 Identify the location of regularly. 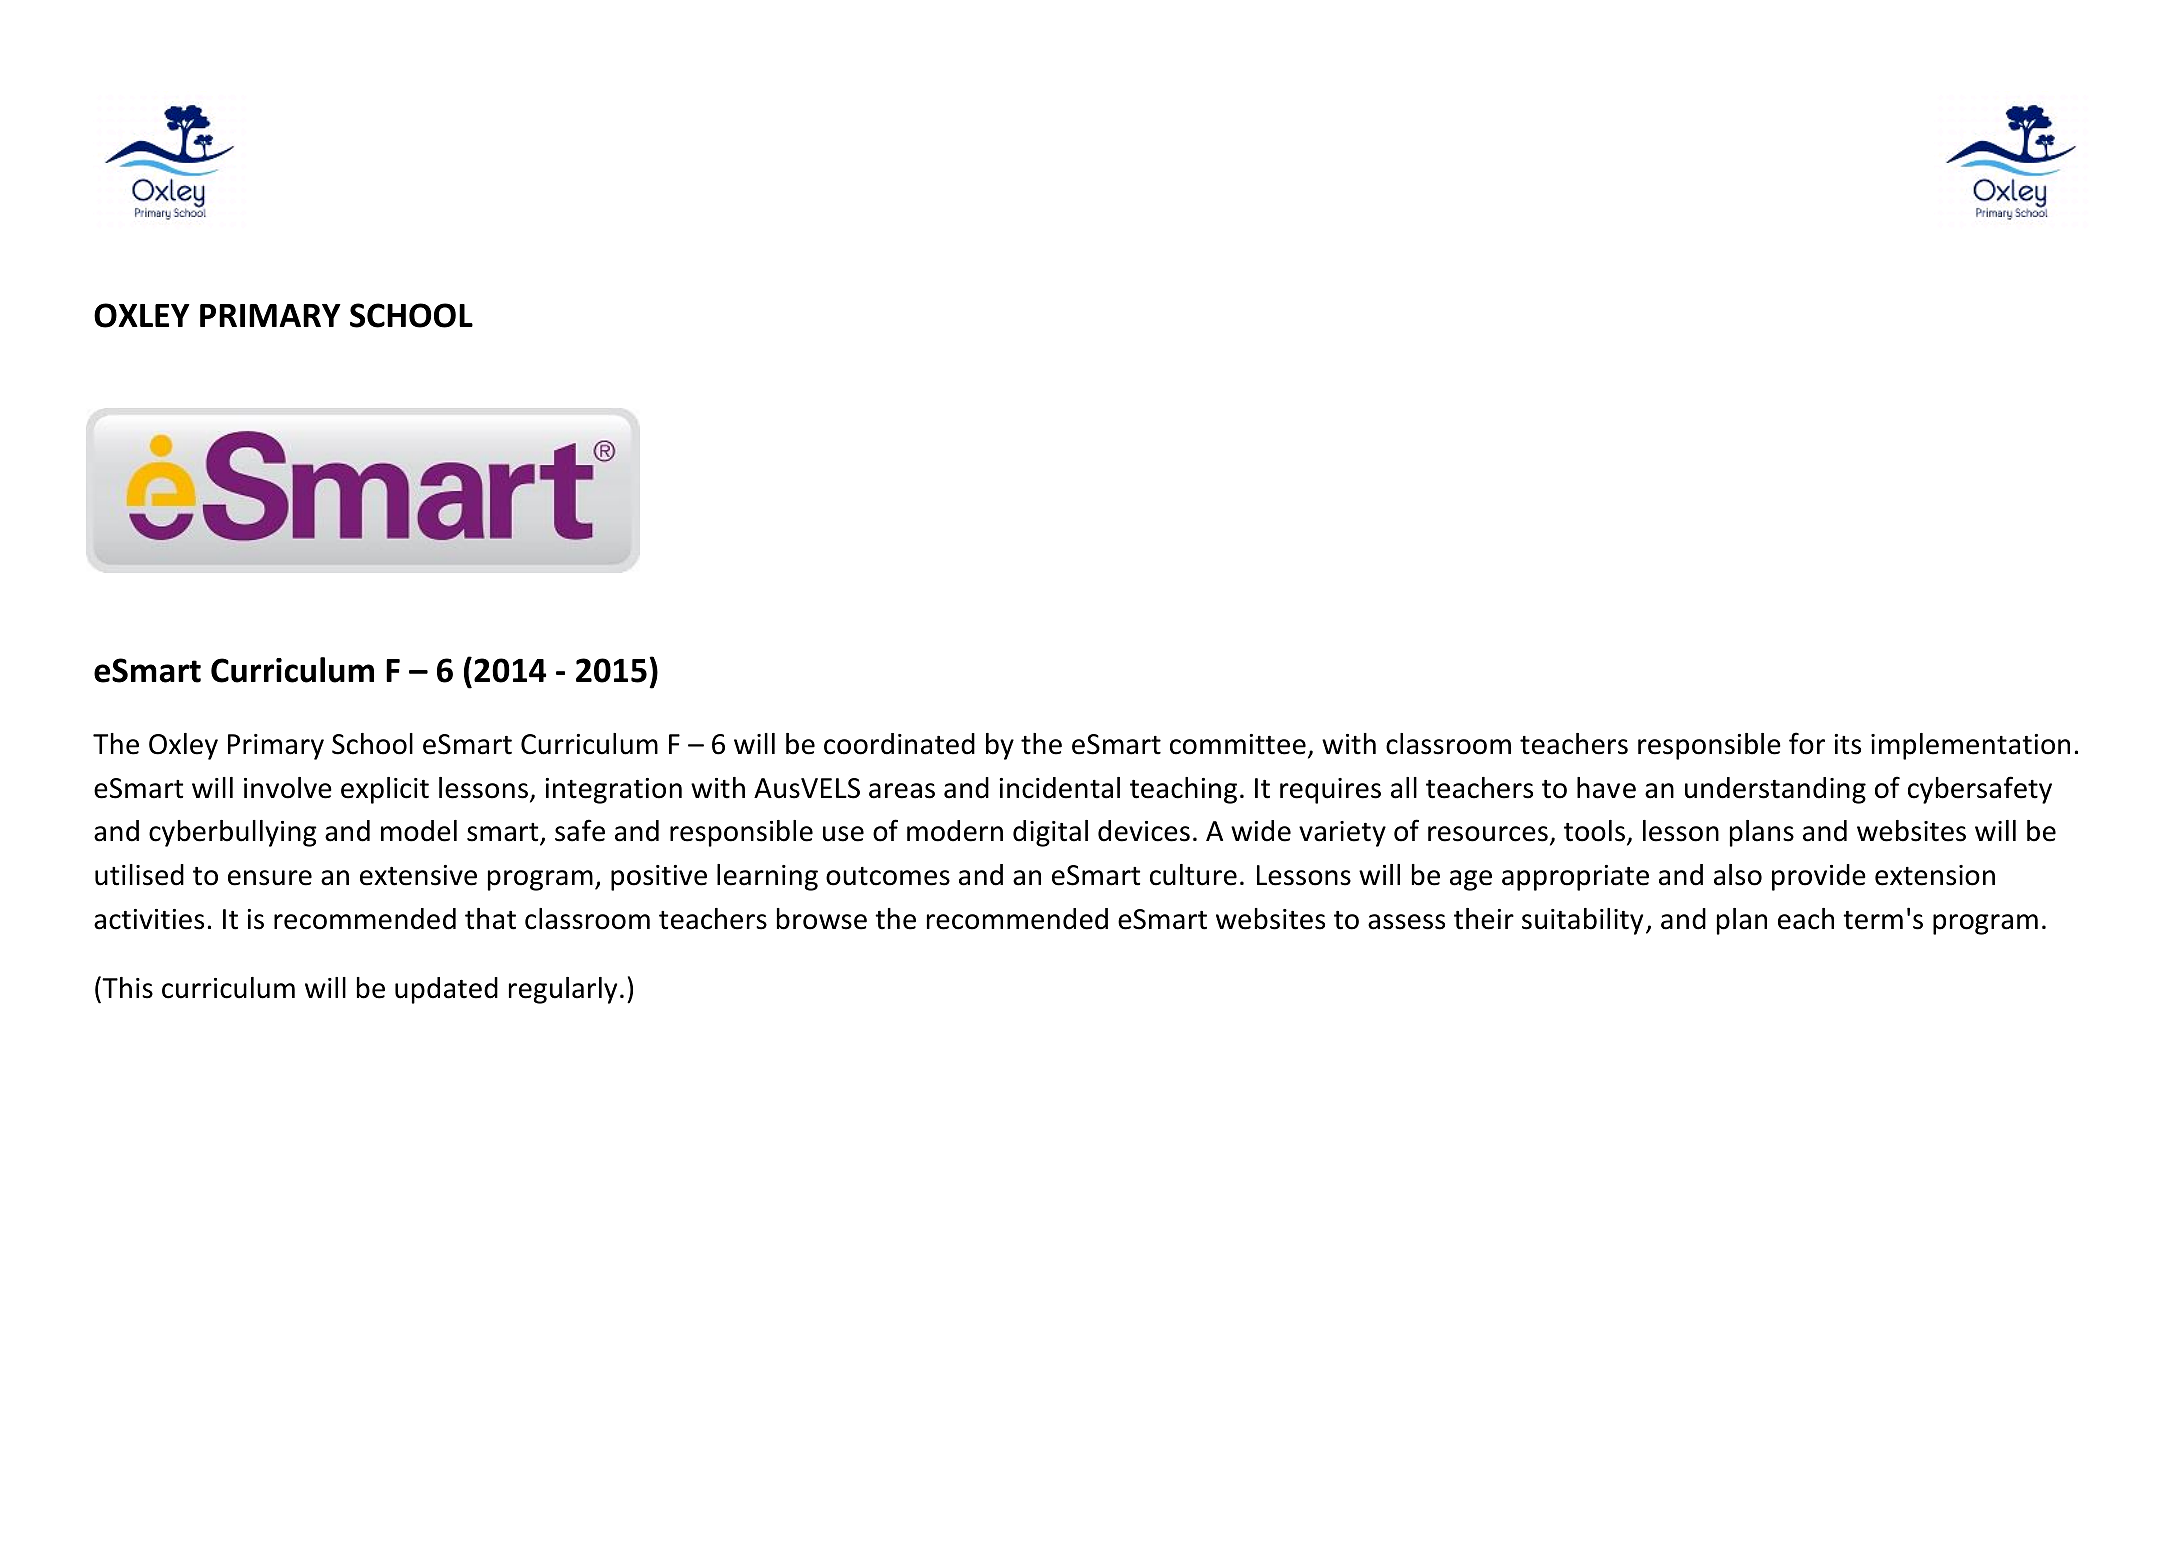
(563, 990).
